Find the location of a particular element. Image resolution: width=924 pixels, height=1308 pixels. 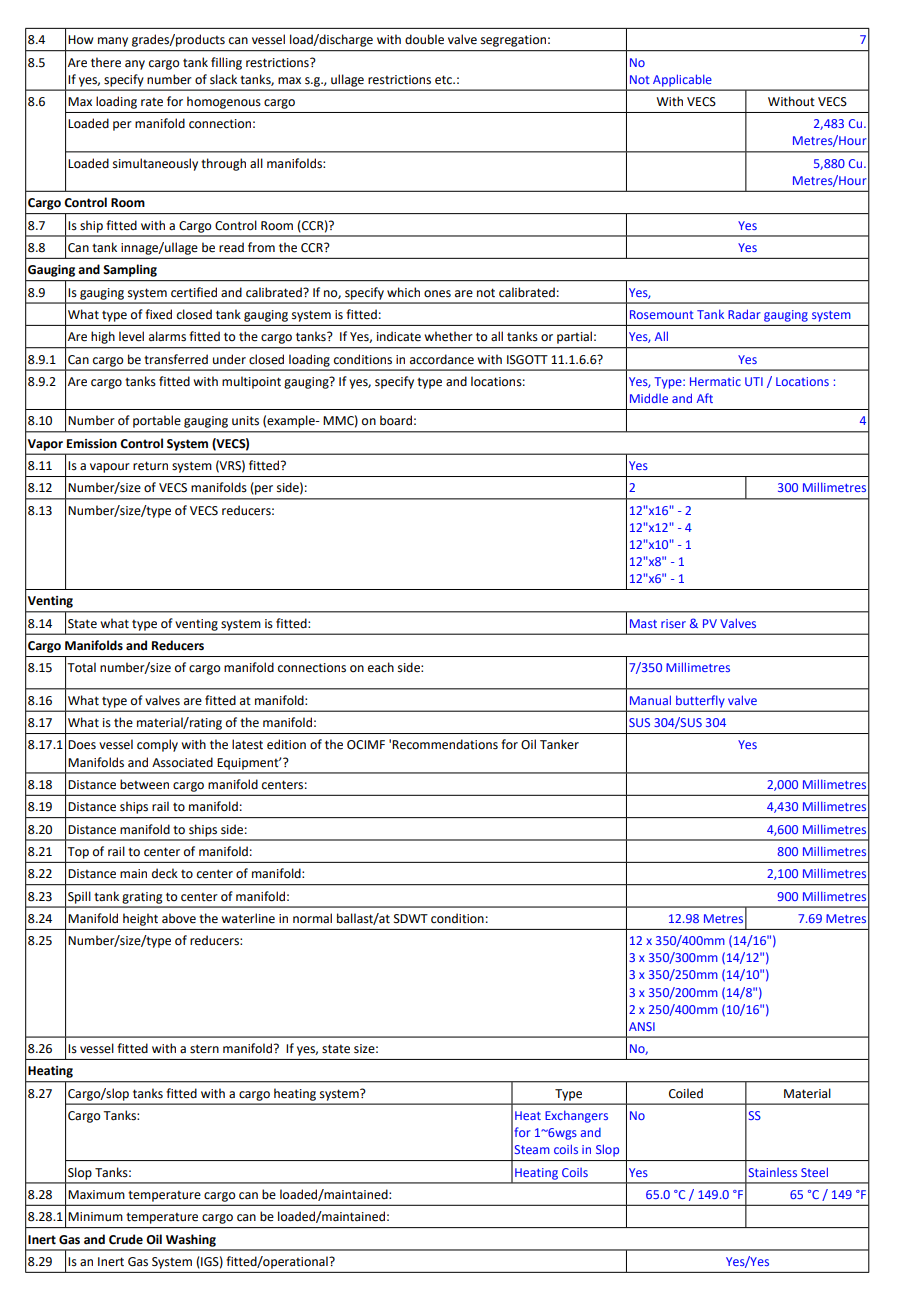

each is located at coordinates (381, 667).
